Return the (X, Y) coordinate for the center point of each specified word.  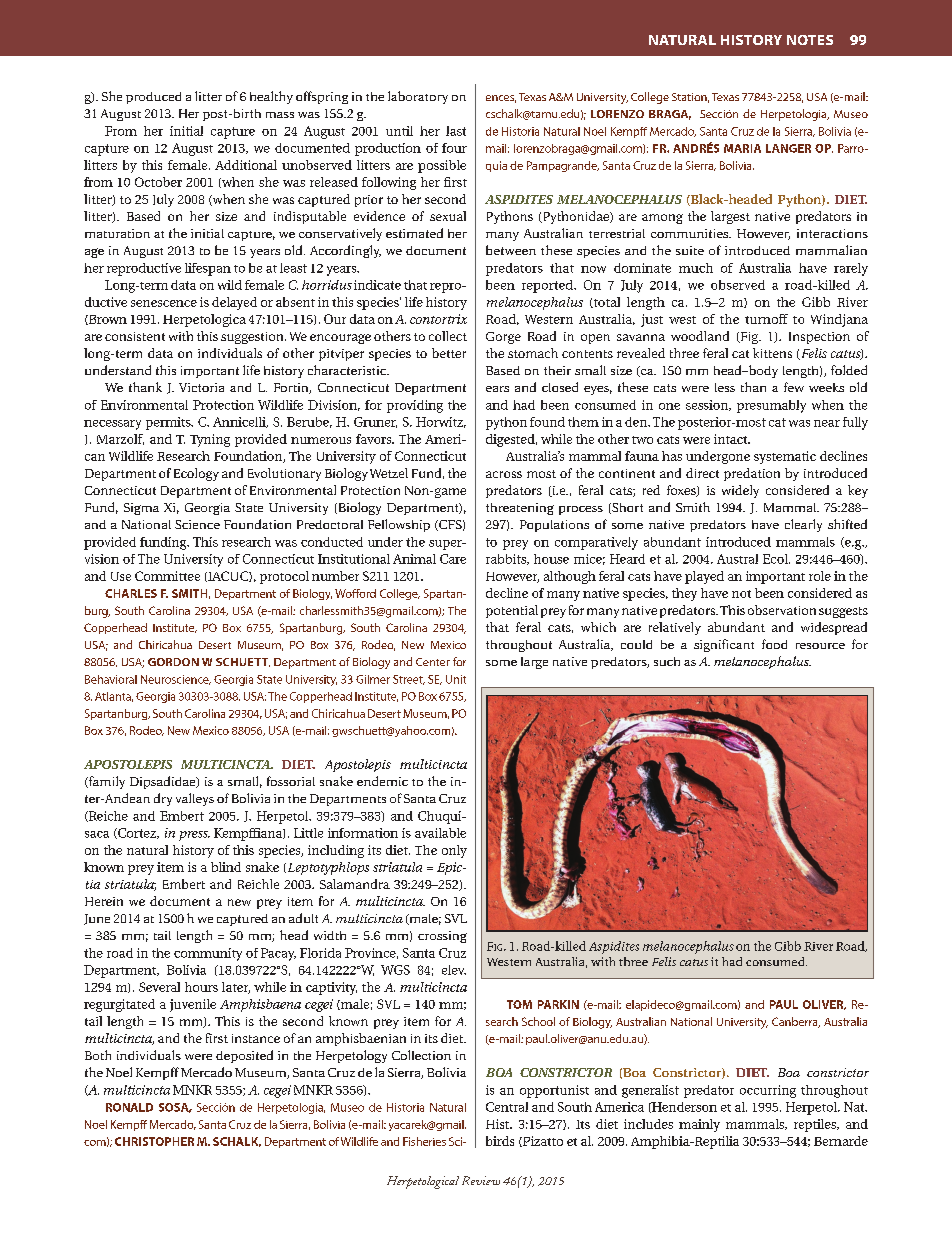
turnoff (766, 319)
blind (226, 867)
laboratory (418, 97)
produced (153, 98)
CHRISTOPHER (154, 1141)
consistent (135, 336)
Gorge (503, 338)
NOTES (810, 40)
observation (782, 610)
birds (500, 1141)
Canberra (796, 1022)
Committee (167, 576)
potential (512, 611)
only (454, 851)
